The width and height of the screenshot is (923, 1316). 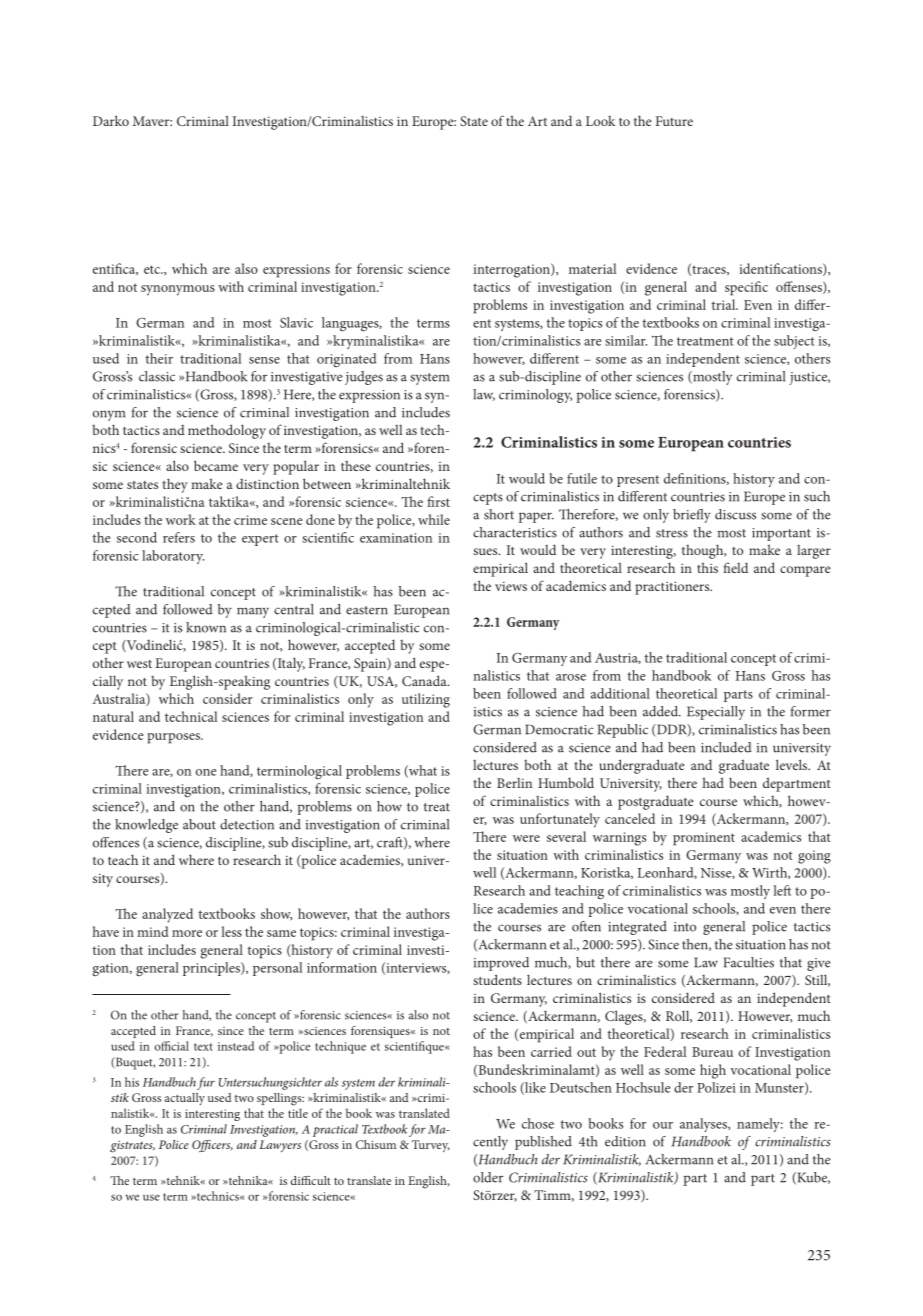 I want to click on Look, so click(x=601, y=121).
